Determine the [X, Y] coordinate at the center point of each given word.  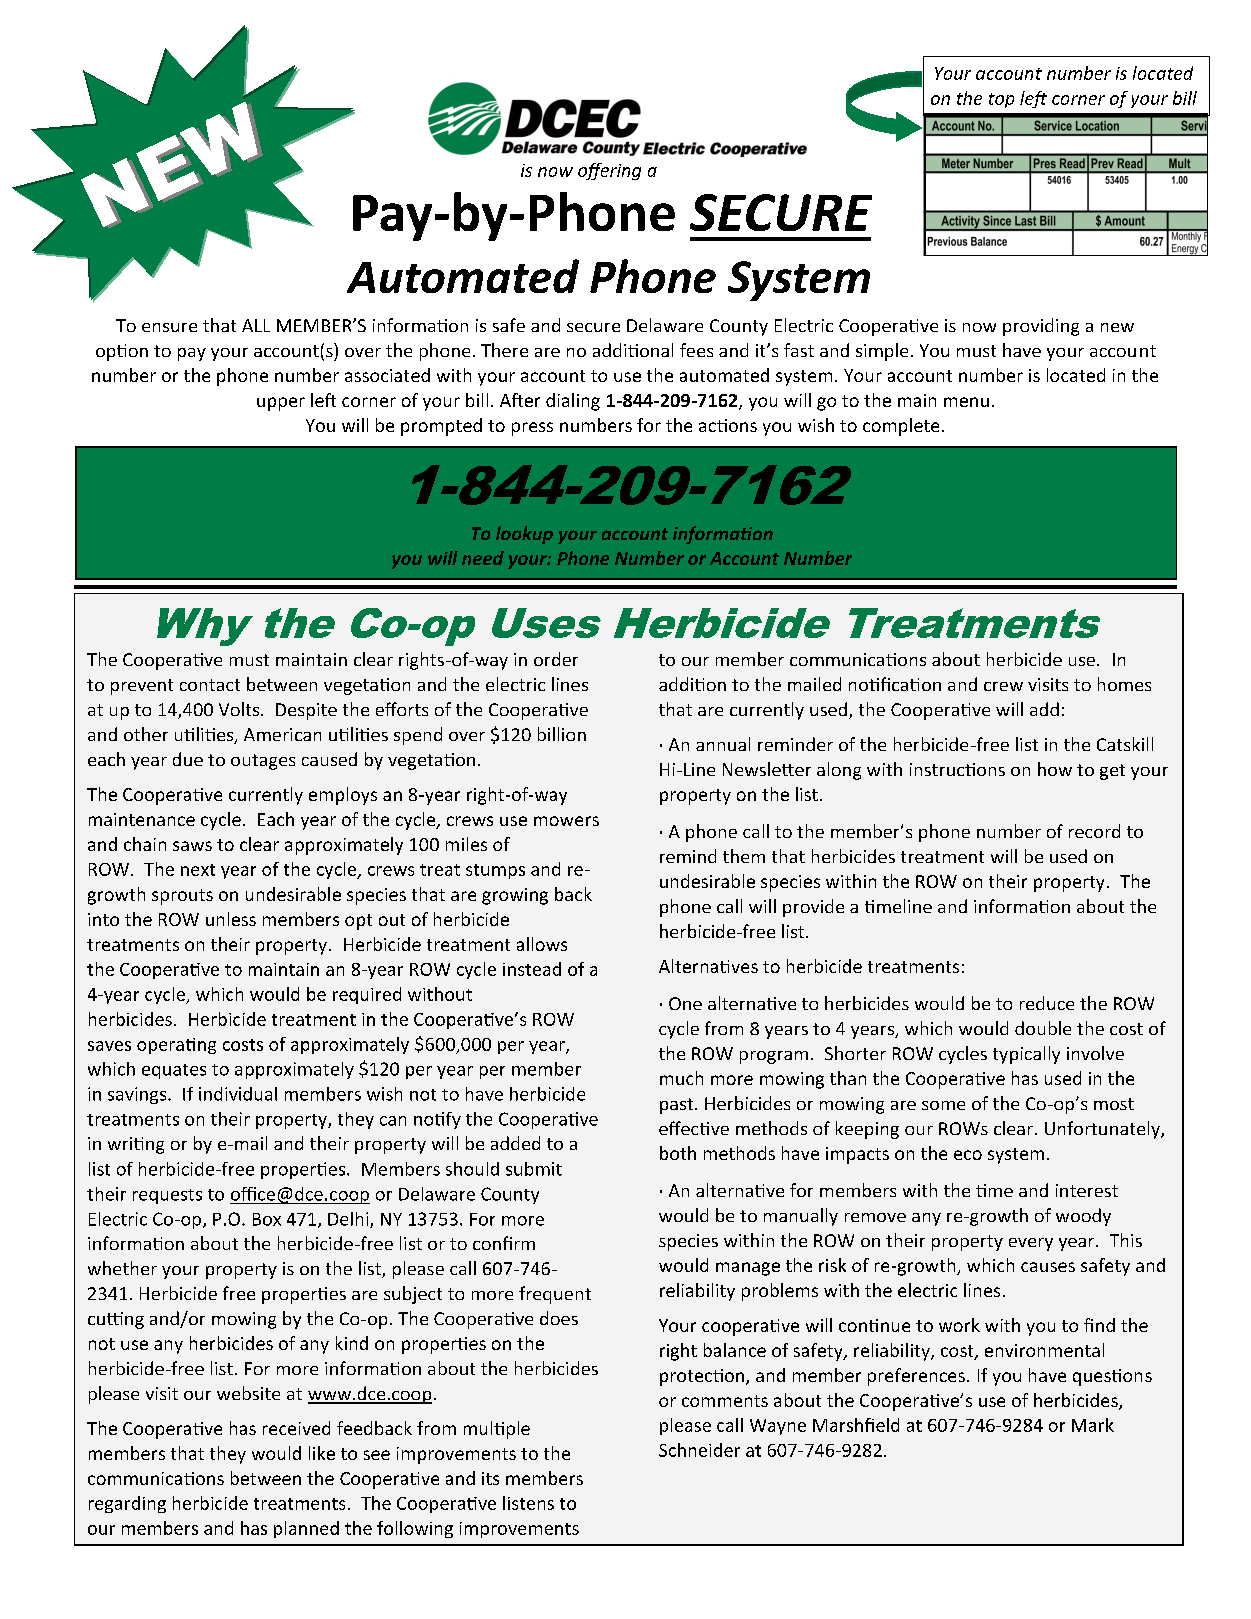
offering [609, 171]
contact [210, 685]
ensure [169, 327]
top [1001, 100]
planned [306, 1529]
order [556, 659]
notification [895, 684]
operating [176, 1046]
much [681, 1078]
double [1043, 1028]
